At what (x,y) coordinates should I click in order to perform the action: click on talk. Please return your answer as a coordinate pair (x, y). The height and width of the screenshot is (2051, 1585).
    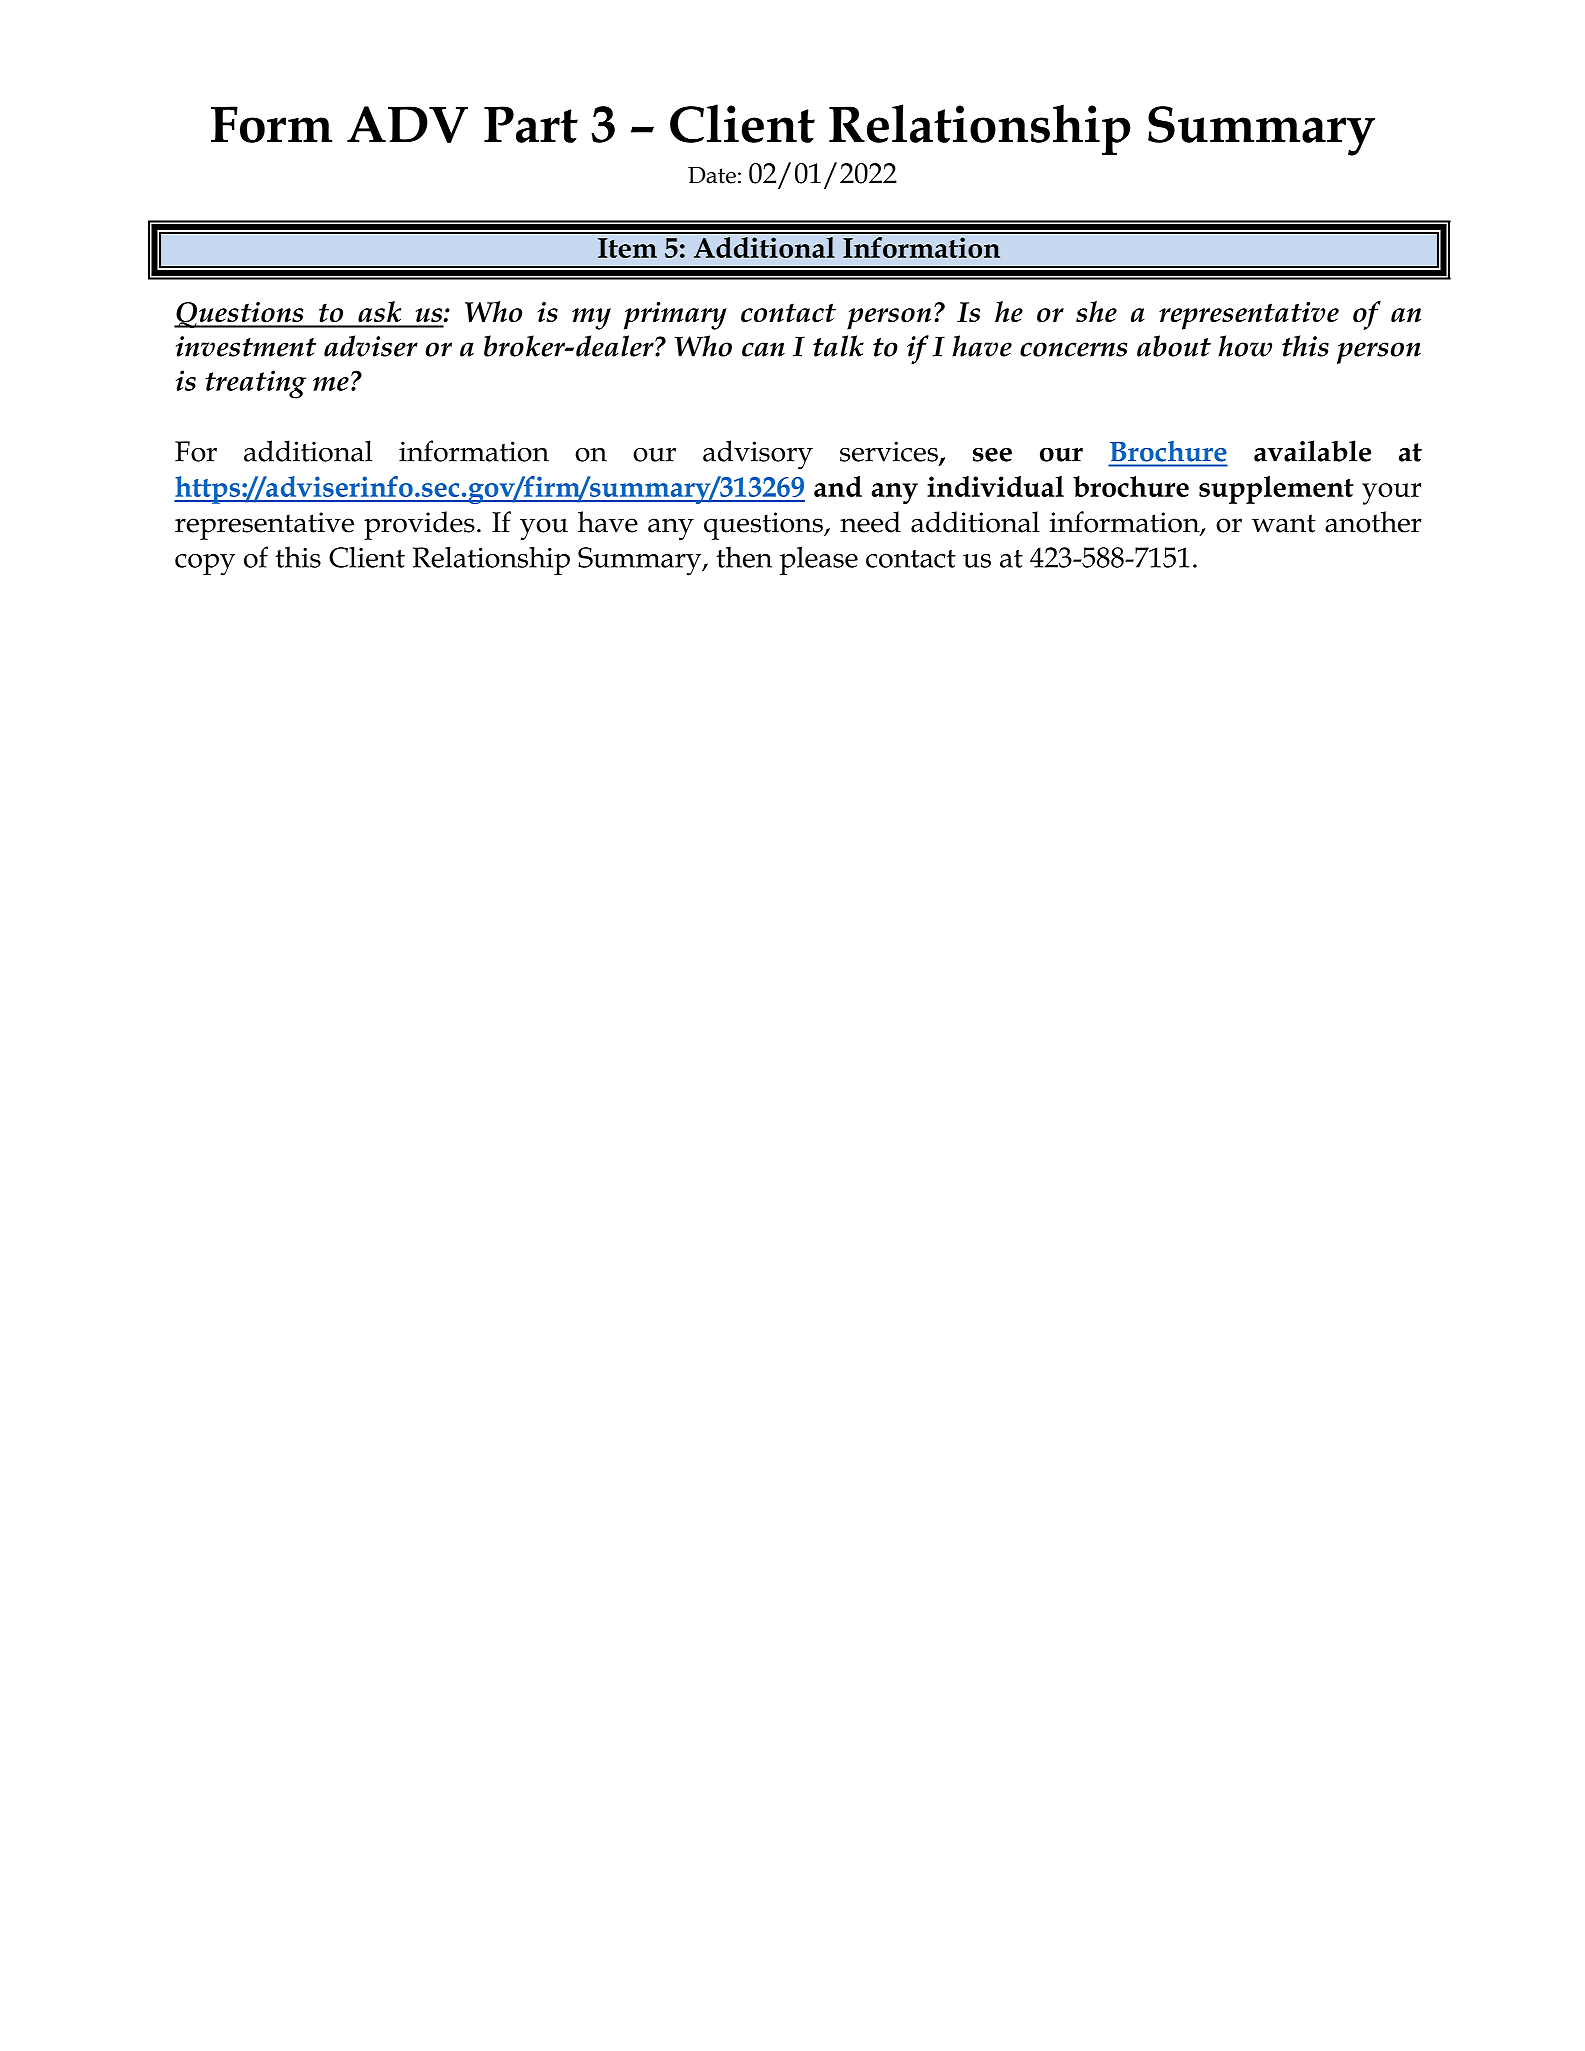
    Looking at the image, I should click on (838, 346).
